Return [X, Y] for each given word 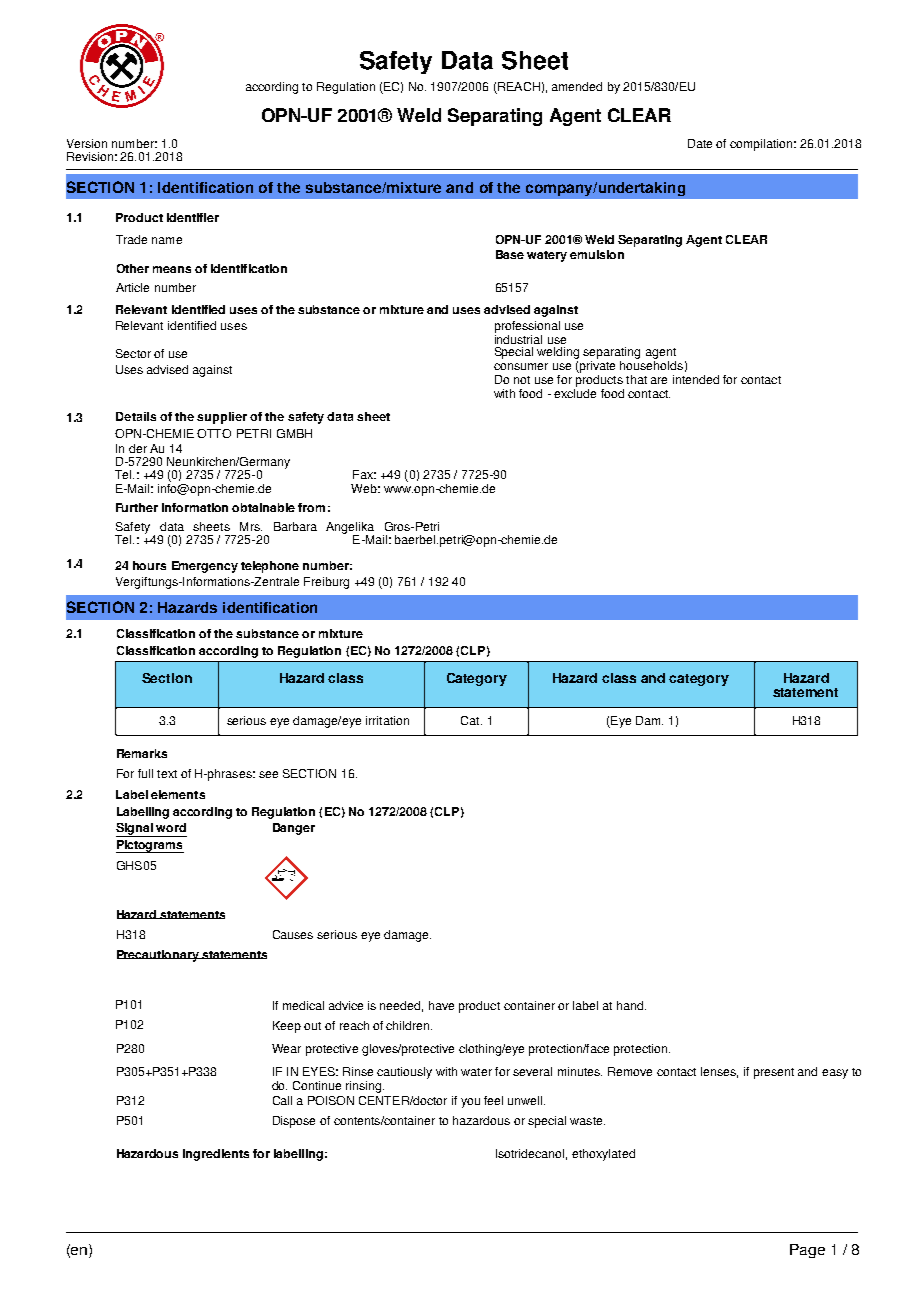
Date [700, 143]
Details [136, 416]
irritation [387, 720]
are [659, 380]
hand [631, 1005]
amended [577, 86]
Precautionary [159, 956]
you [470, 1103]
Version [87, 143]
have [441, 1005]
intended [696, 379]
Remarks [142, 753]
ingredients [216, 1155]
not [522, 380]
